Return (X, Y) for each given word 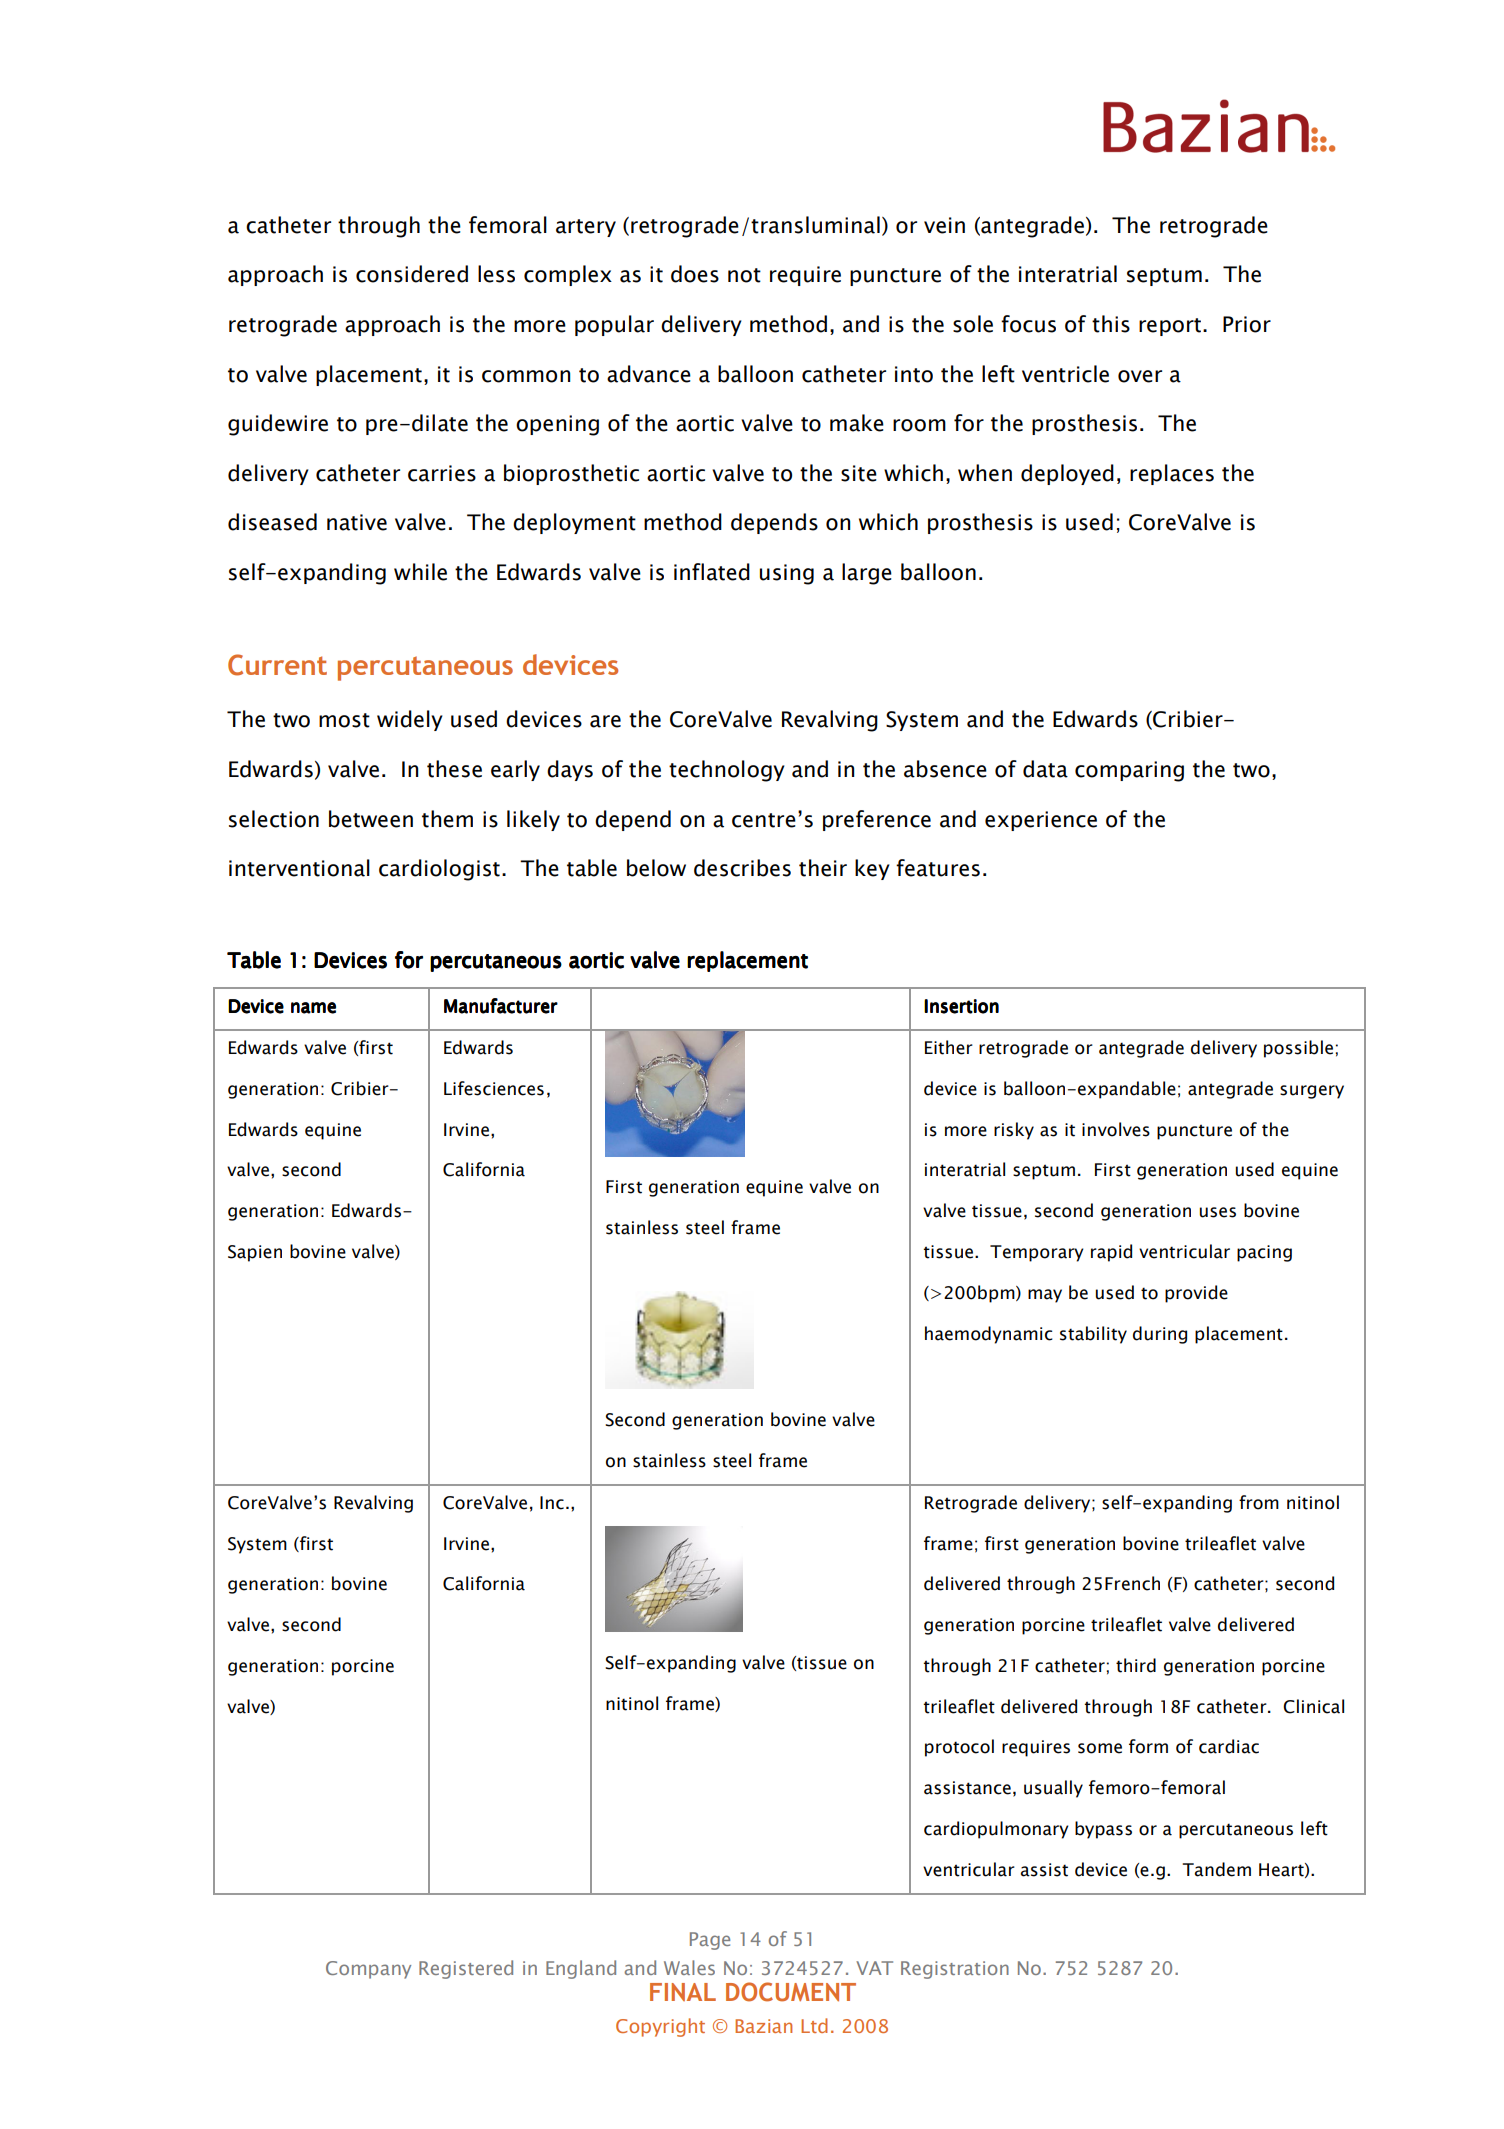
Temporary (1037, 1253)
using (787, 574)
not (744, 275)
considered (412, 274)
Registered (466, 1969)
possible (1298, 1049)
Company (368, 1970)
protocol (959, 1748)
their (823, 868)
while (420, 572)
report (1170, 327)
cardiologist (439, 870)
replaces (1172, 474)
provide (1196, 1294)
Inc (552, 1503)
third (1136, 1665)
